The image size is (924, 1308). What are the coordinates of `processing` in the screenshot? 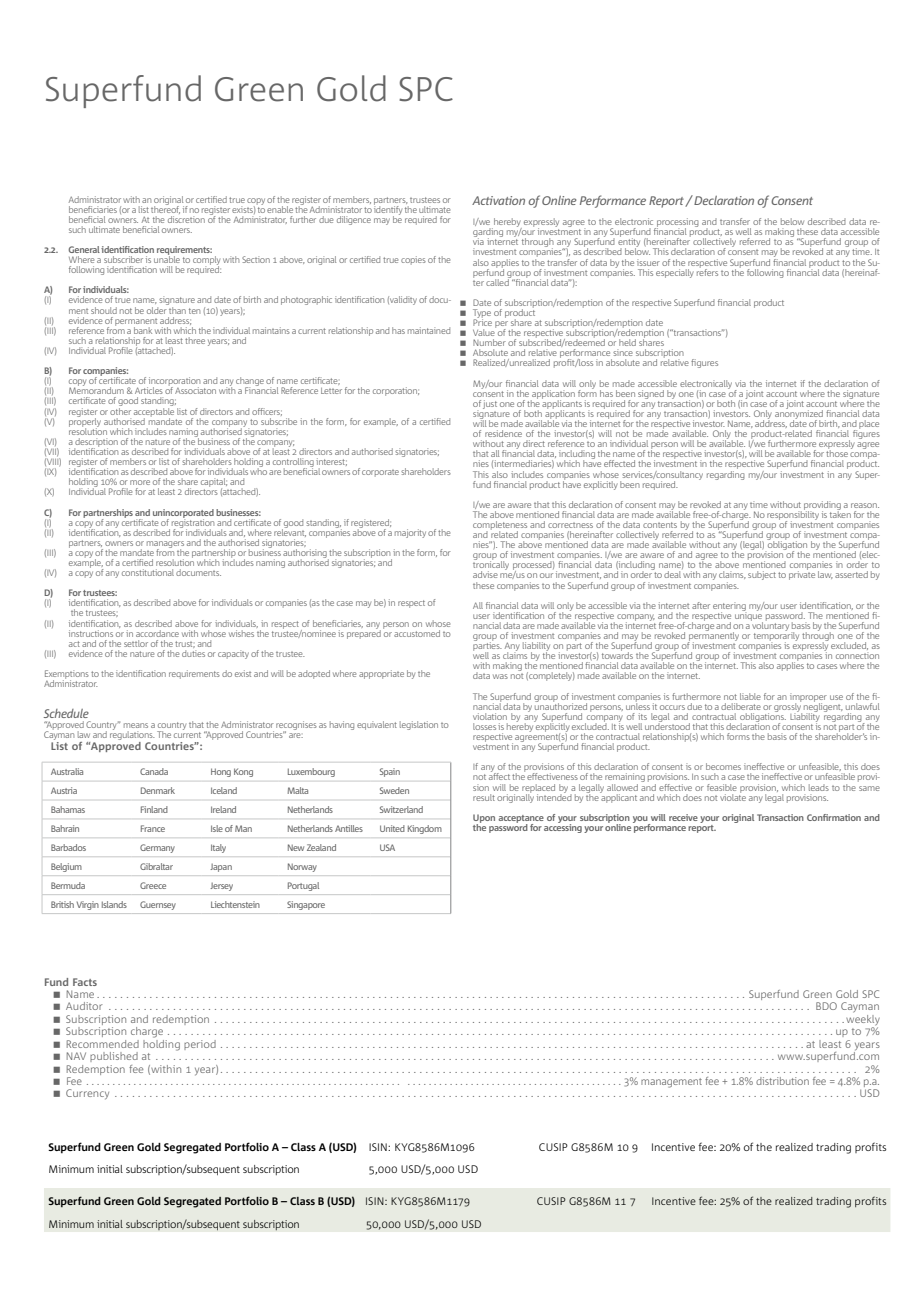 It's located at (677, 224).
